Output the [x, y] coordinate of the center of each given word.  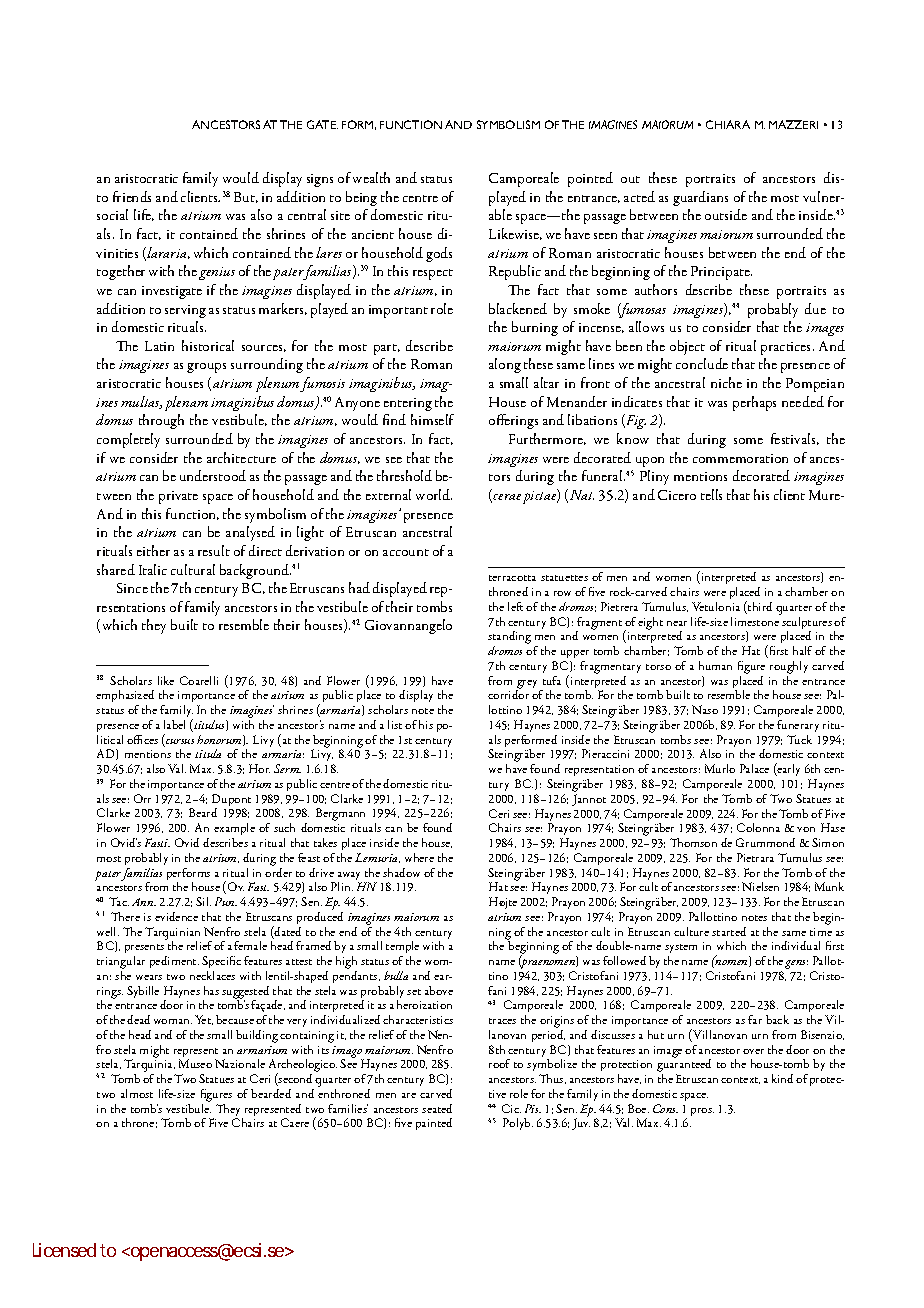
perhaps [754, 403]
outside [726, 214]
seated [437, 1108]
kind [782, 1078]
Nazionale [240, 1063]
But [246, 197]
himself [432, 419]
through [161, 421]
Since [132, 588]
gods [439, 254]
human [715, 665]
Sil [203, 901]
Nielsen [760, 886]
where [419, 857]
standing [509, 639]
